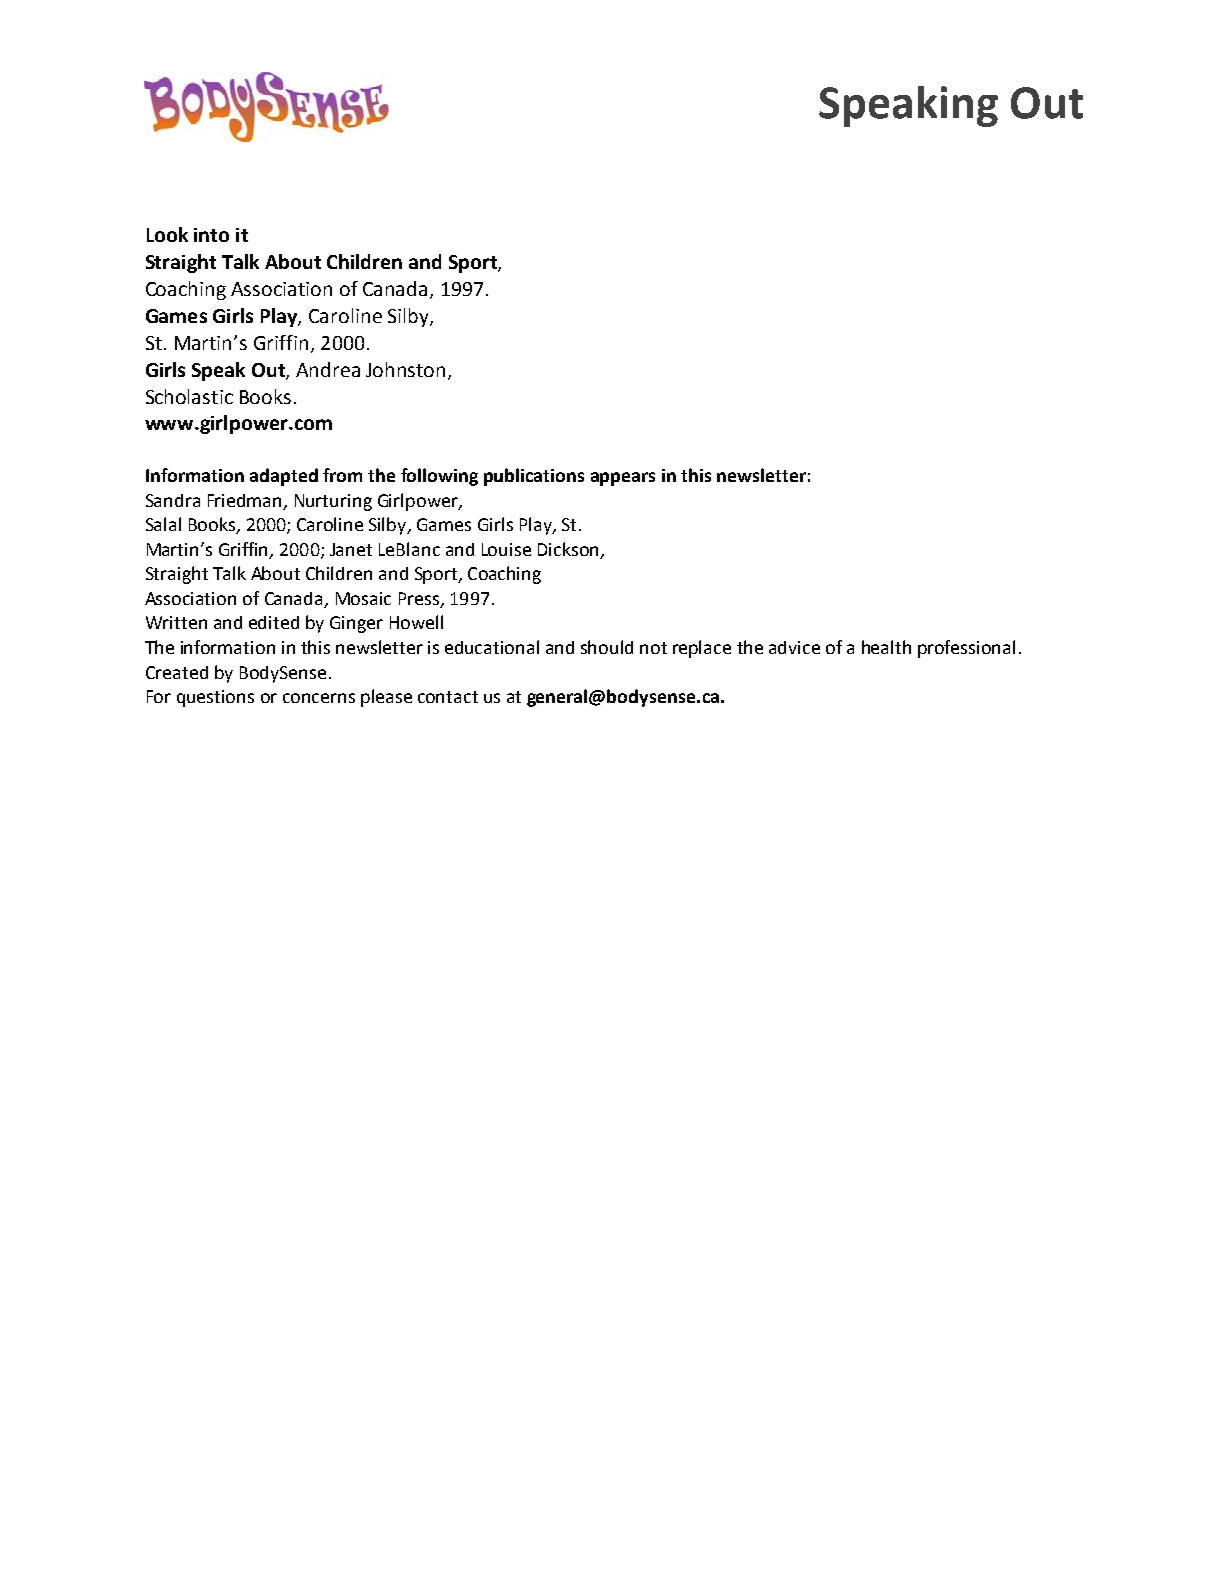  Describe the element at coordinates (167, 234) in the document. I see `Look` at that location.
